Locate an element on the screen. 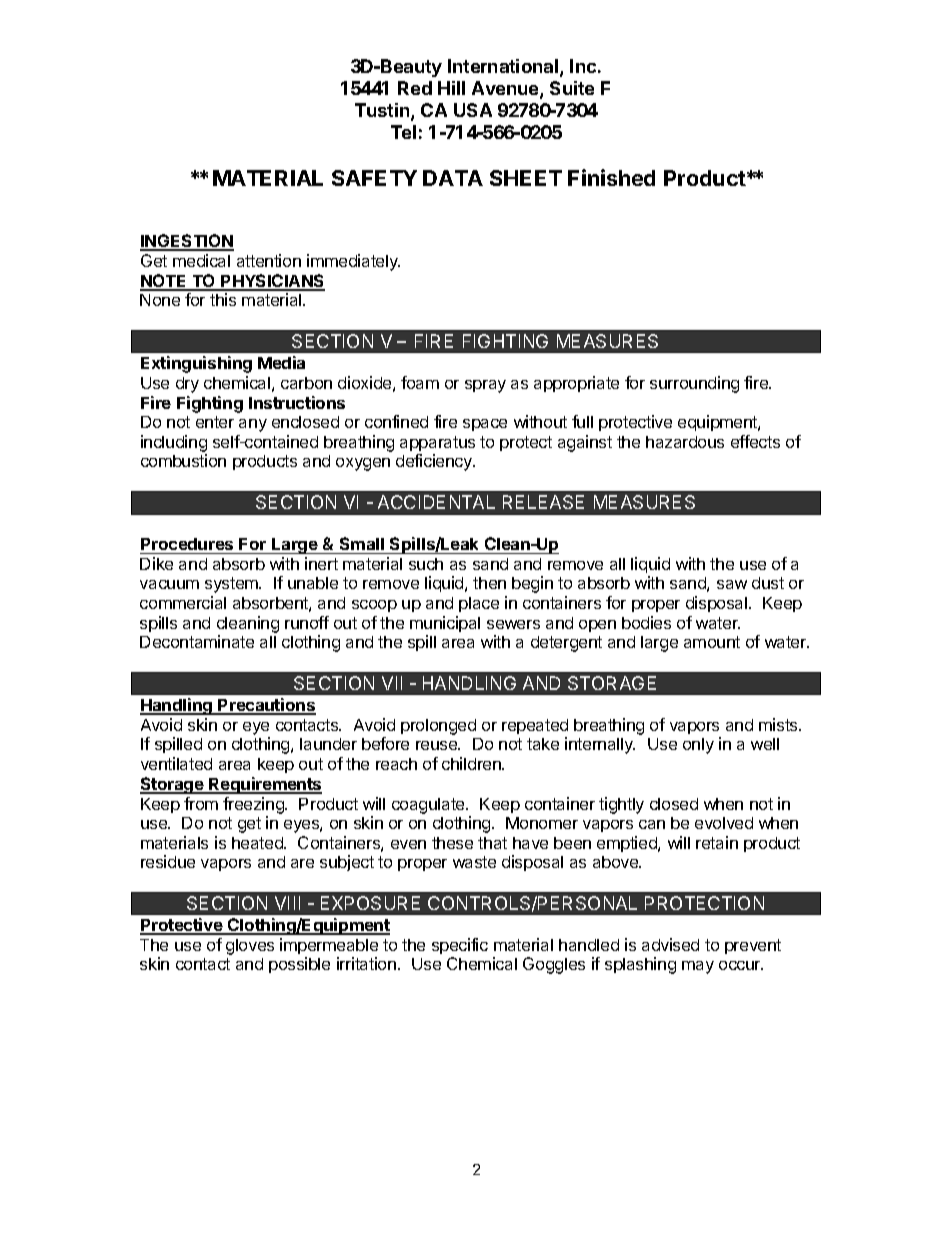  dry is located at coordinates (187, 385).
